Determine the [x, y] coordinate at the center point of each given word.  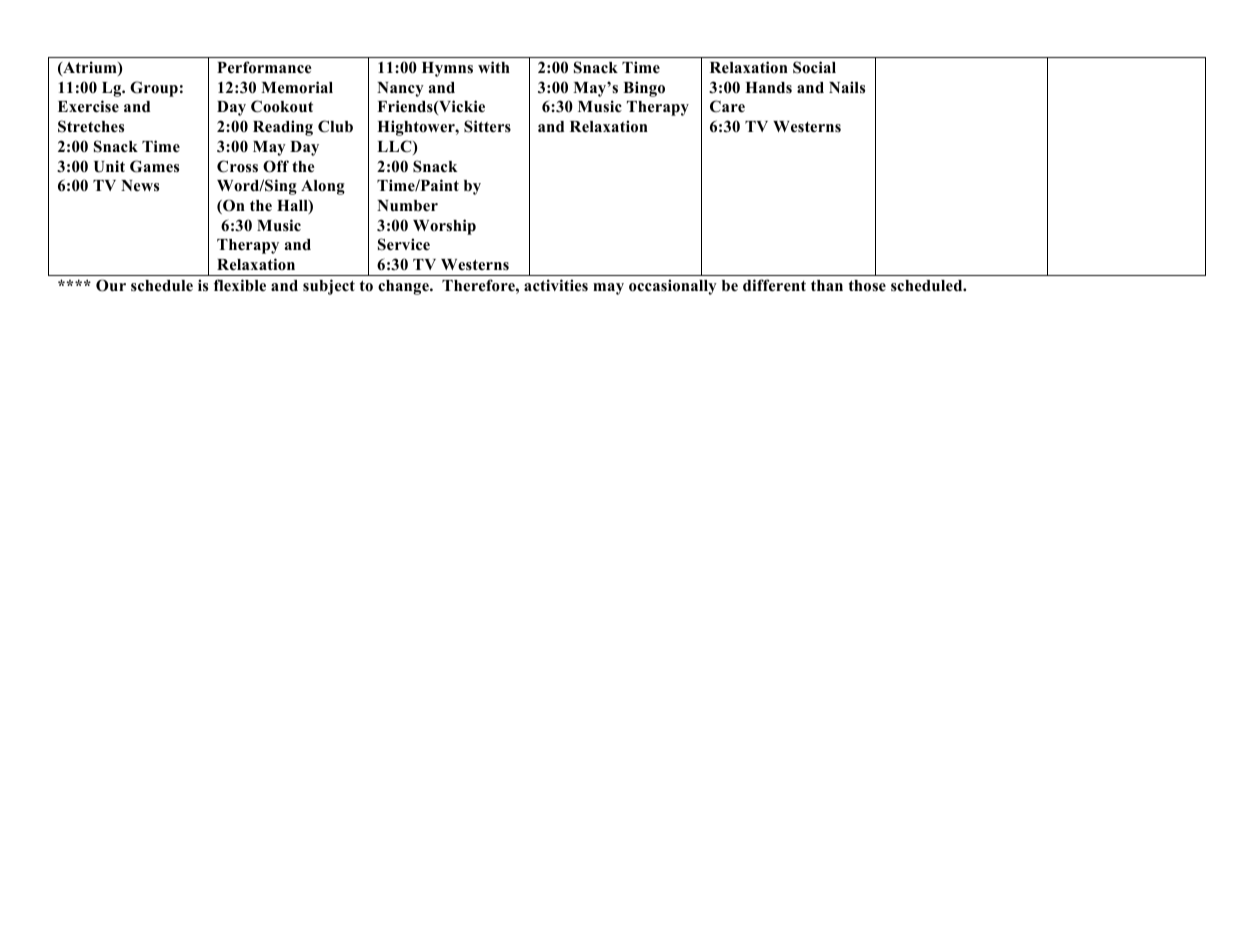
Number [407, 206]
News [140, 186]
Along [323, 187]
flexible [240, 285]
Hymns [447, 69]
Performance [264, 67]
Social [814, 67]
